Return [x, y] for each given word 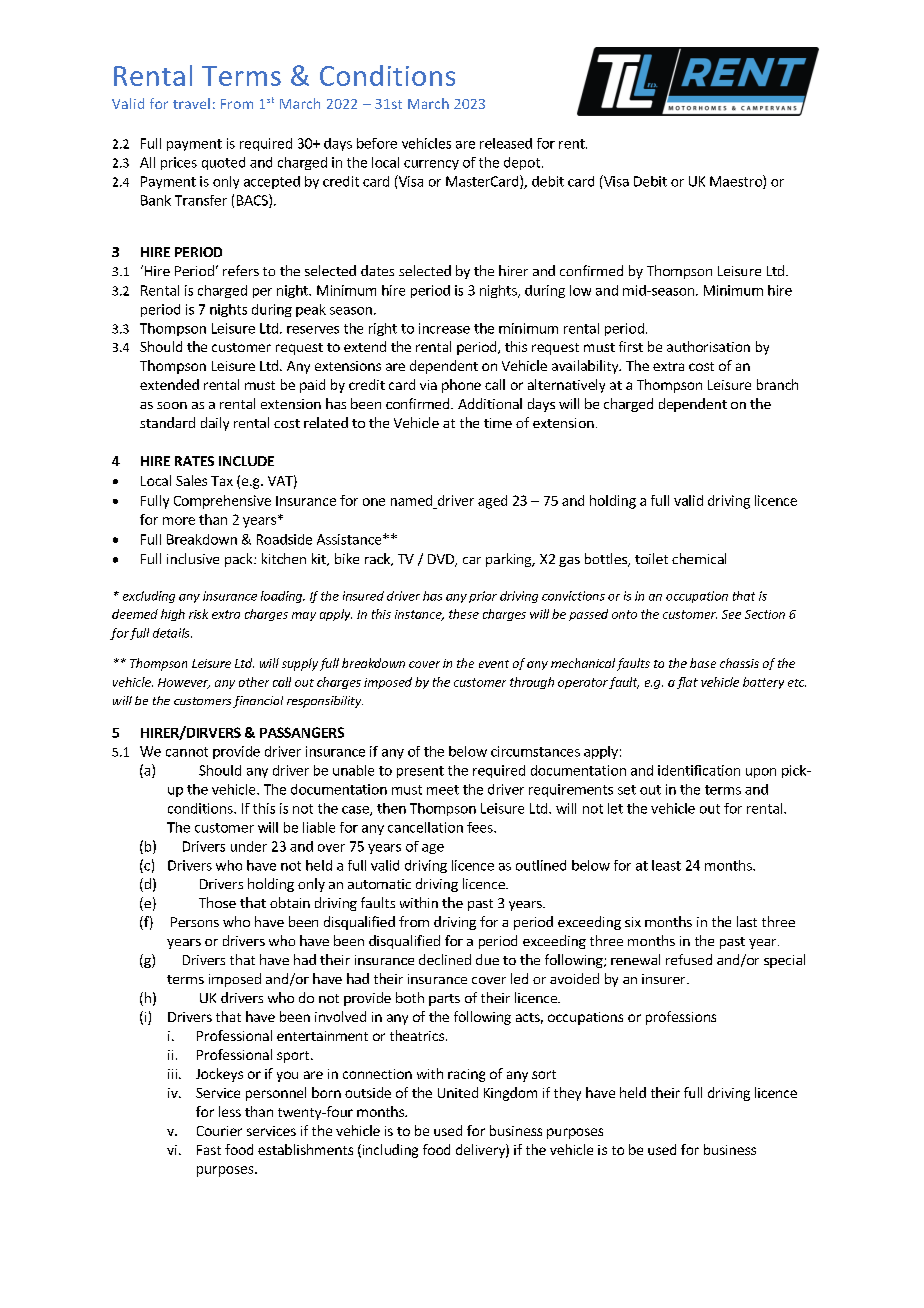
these [464, 614]
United [458, 1092]
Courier [219, 1131]
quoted [223, 163]
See [731, 614]
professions [681, 1018]
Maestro [737, 182]
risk [198, 614]
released [506, 143]
